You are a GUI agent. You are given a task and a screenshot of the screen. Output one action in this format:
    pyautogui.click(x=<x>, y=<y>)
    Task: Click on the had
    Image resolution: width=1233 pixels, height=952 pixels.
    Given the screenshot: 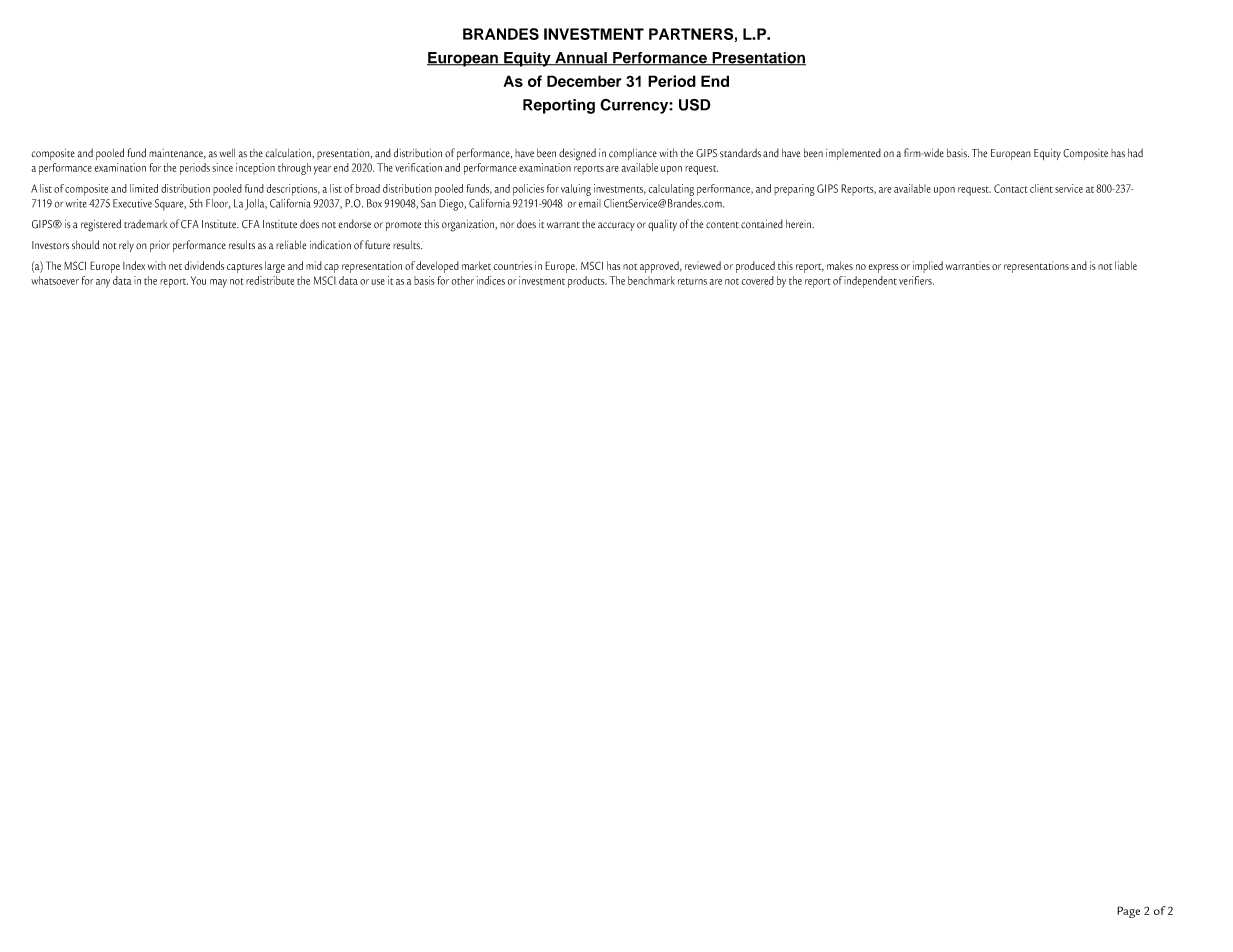 What is the action you would take?
    pyautogui.click(x=1135, y=153)
